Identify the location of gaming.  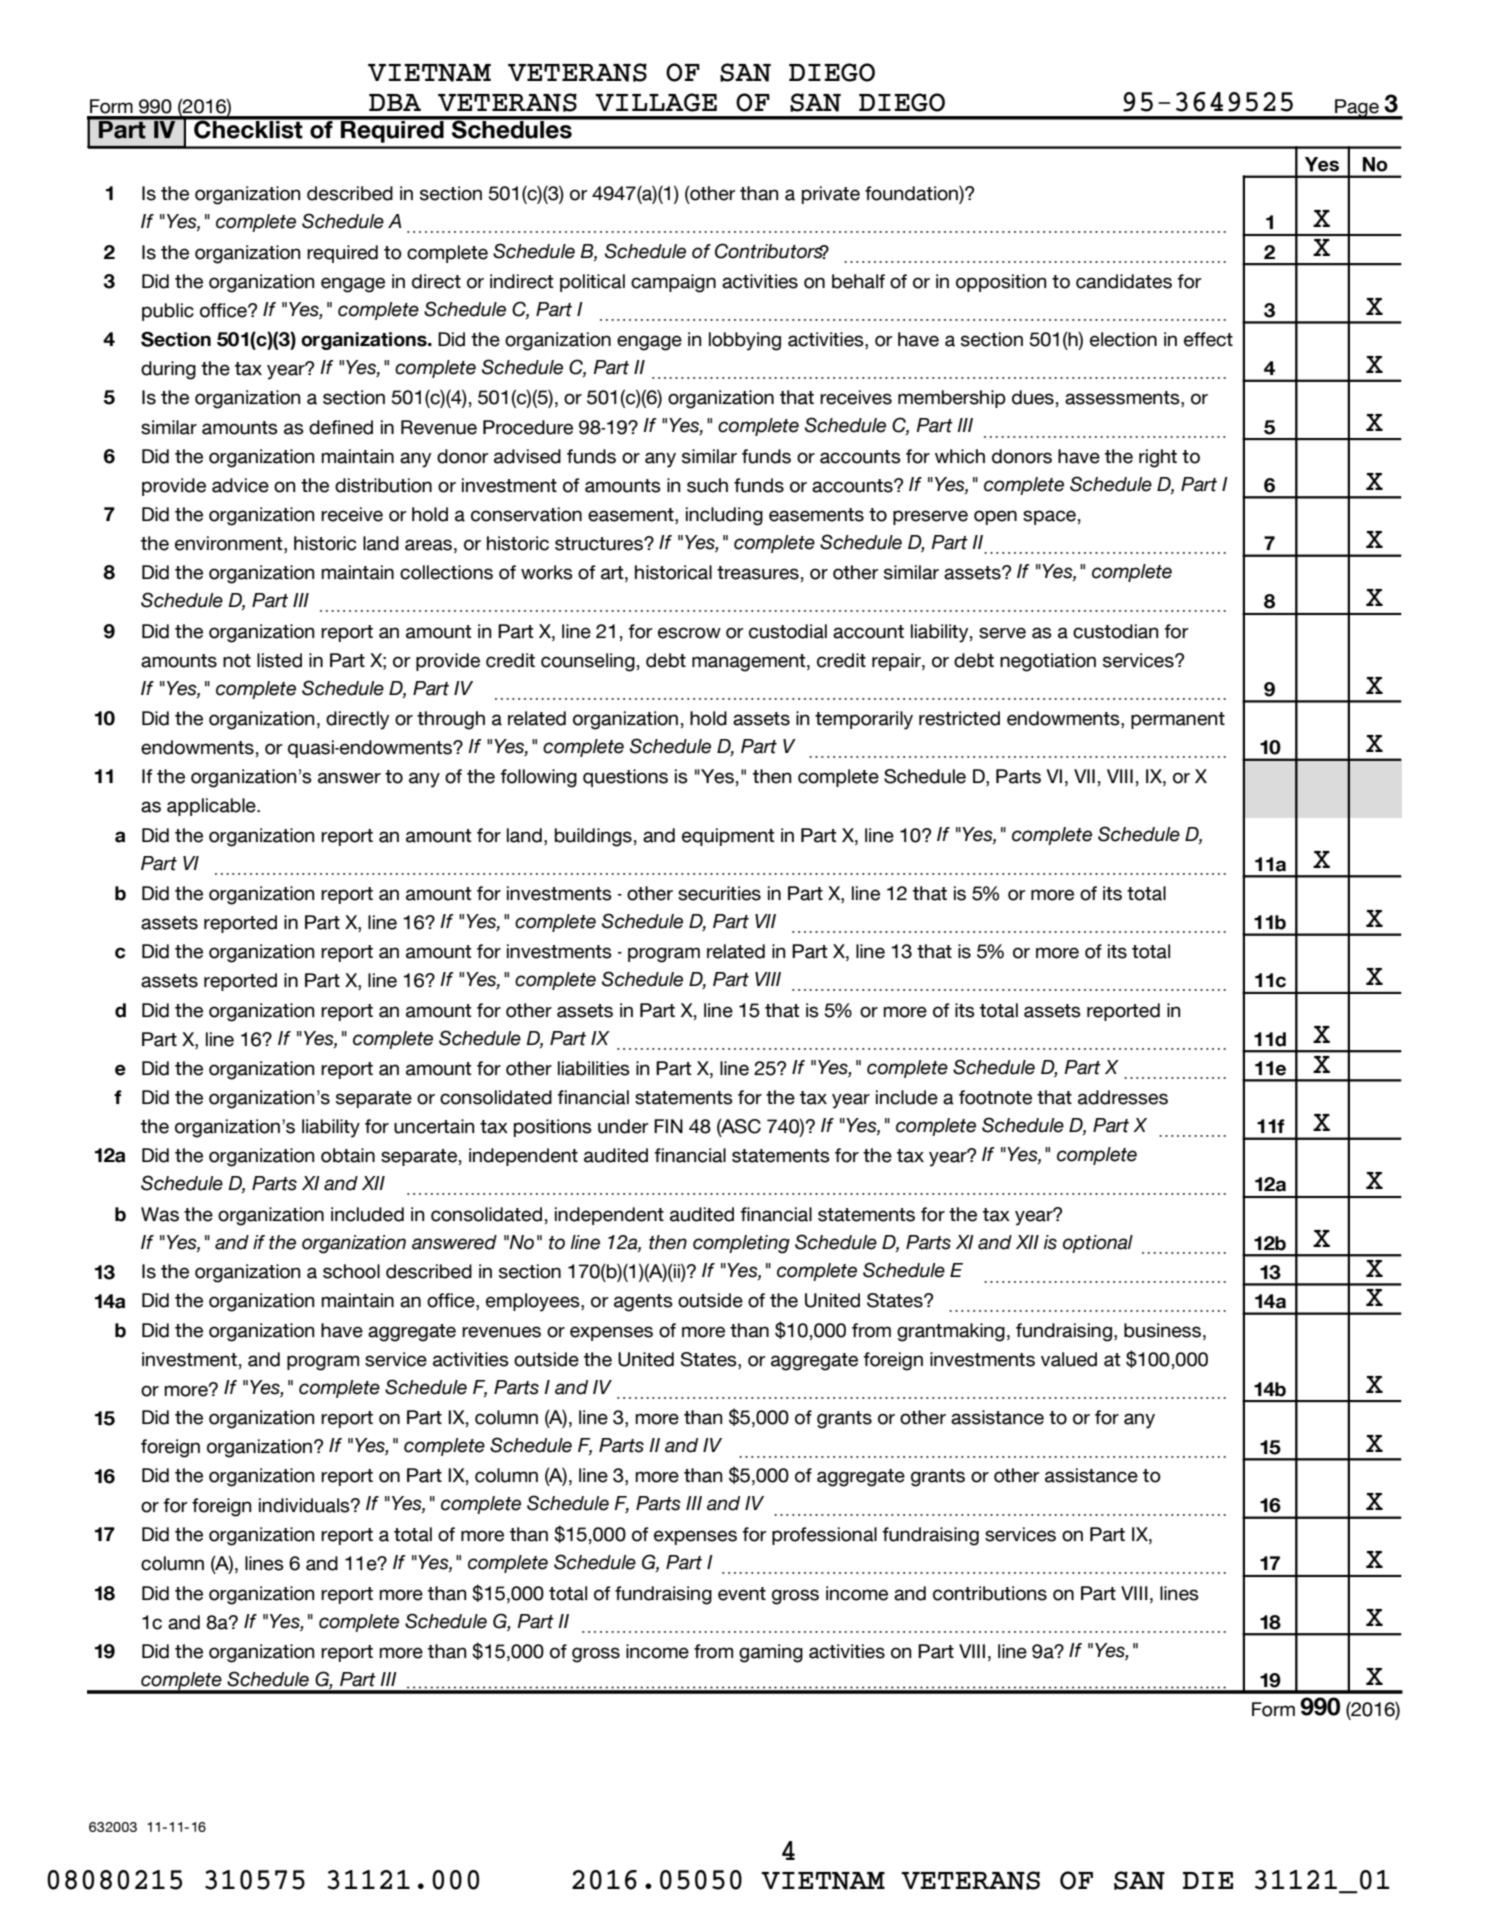
(771, 1653).
